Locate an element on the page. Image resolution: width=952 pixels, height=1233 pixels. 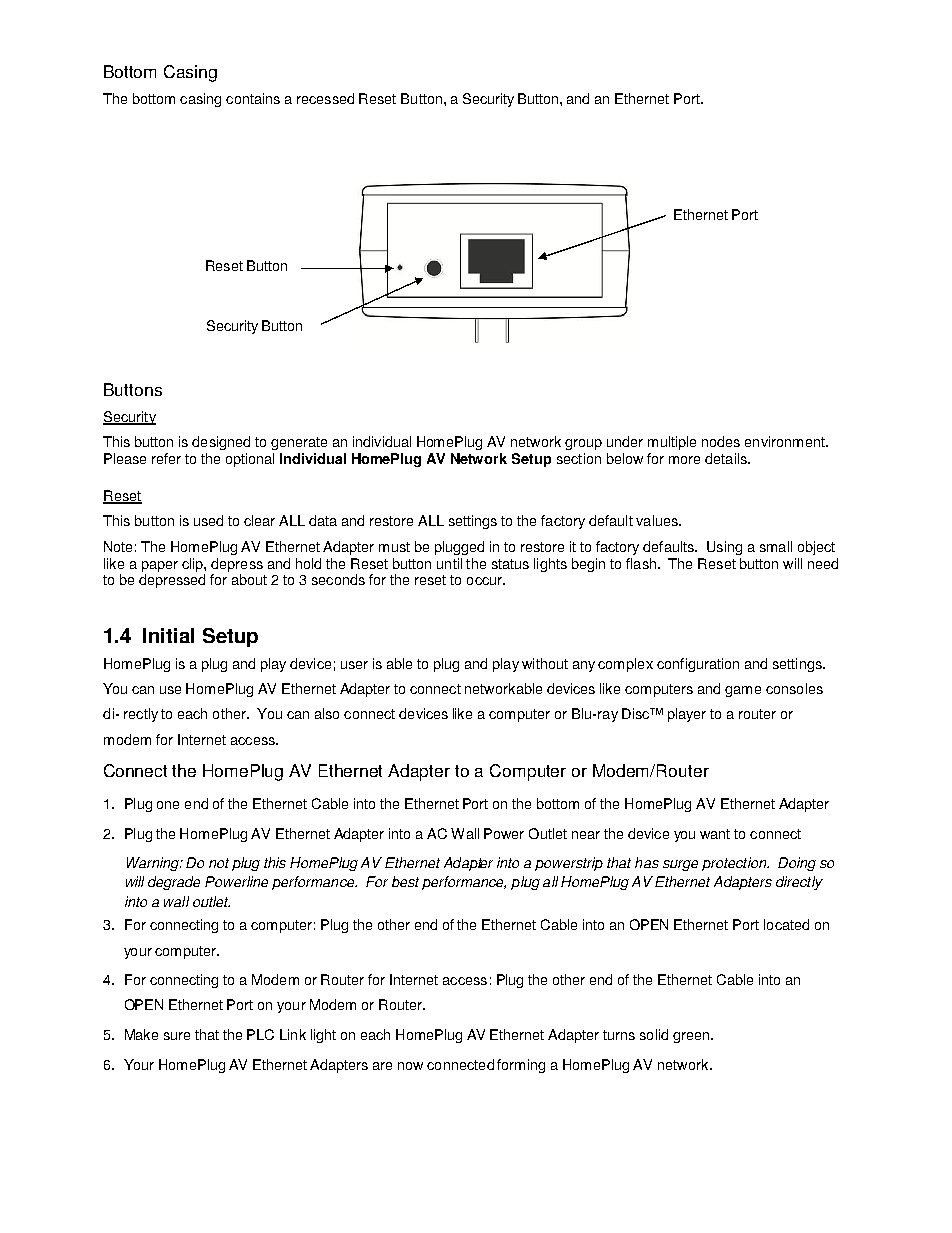
until is located at coordinates (449, 563).
